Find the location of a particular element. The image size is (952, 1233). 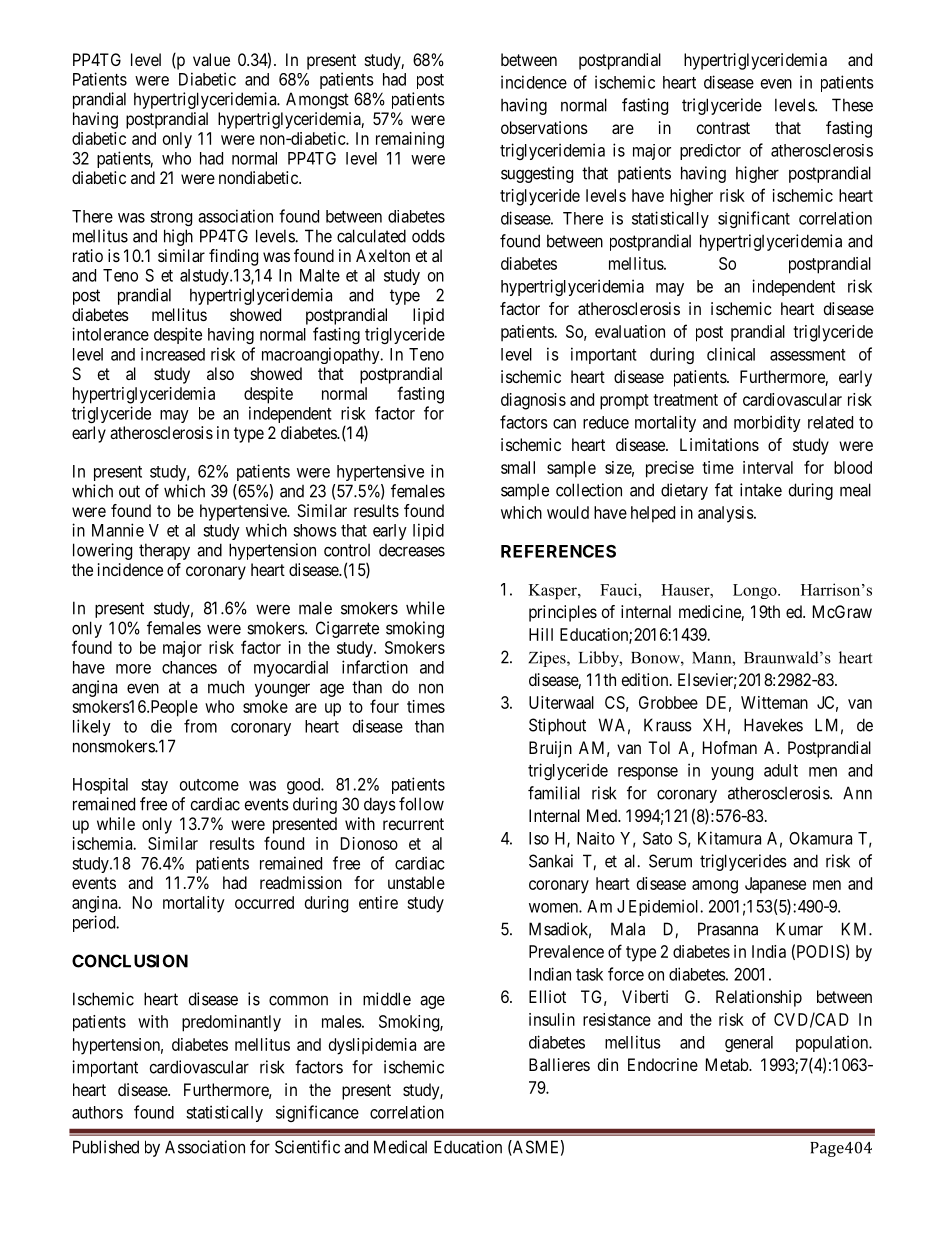

value is located at coordinates (211, 59).
